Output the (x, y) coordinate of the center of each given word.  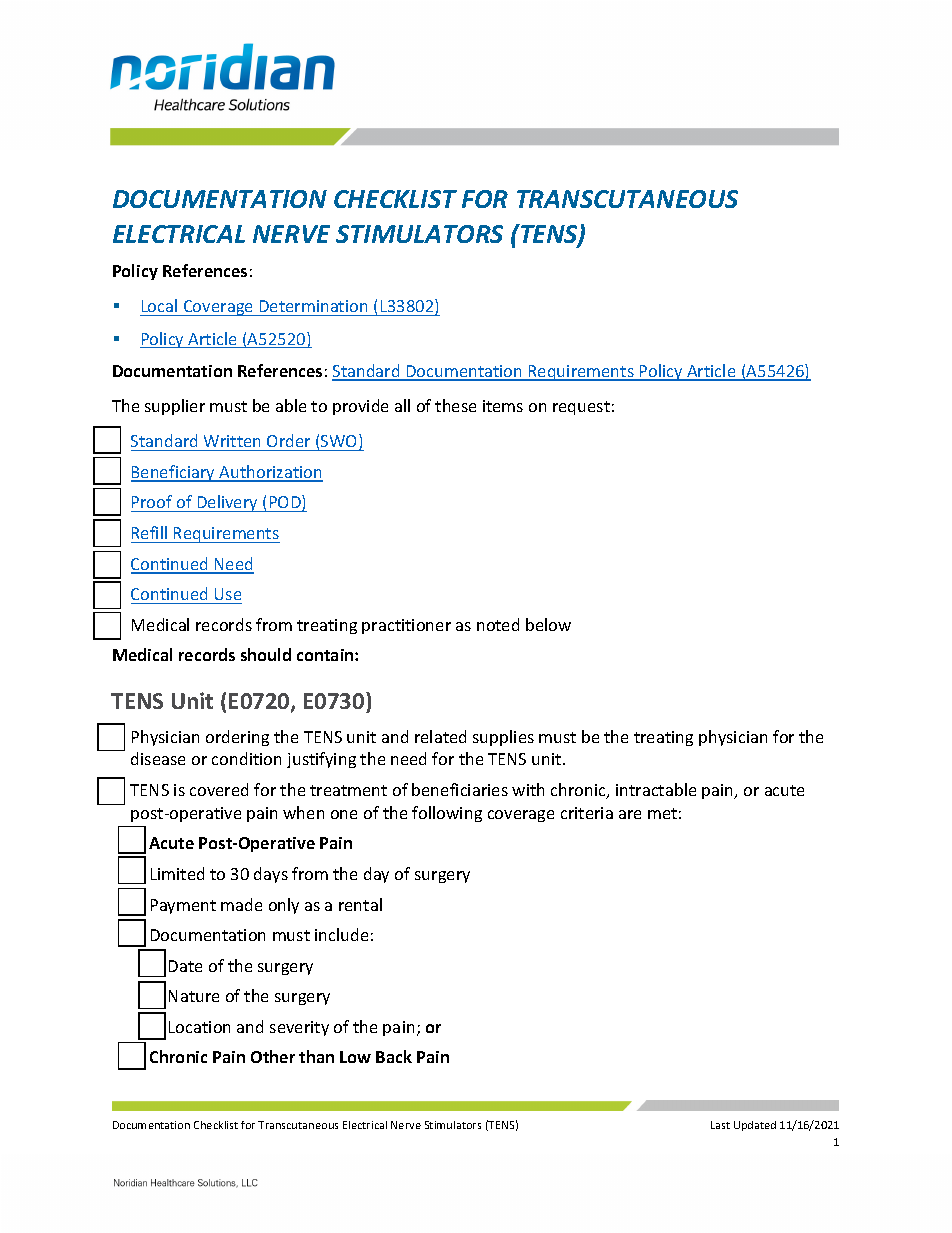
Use (228, 594)
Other (273, 1056)
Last (720, 1125)
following (447, 814)
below (548, 624)
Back (394, 1056)
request (581, 408)
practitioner (406, 626)
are (630, 814)
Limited (177, 873)
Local (160, 307)
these (455, 405)
